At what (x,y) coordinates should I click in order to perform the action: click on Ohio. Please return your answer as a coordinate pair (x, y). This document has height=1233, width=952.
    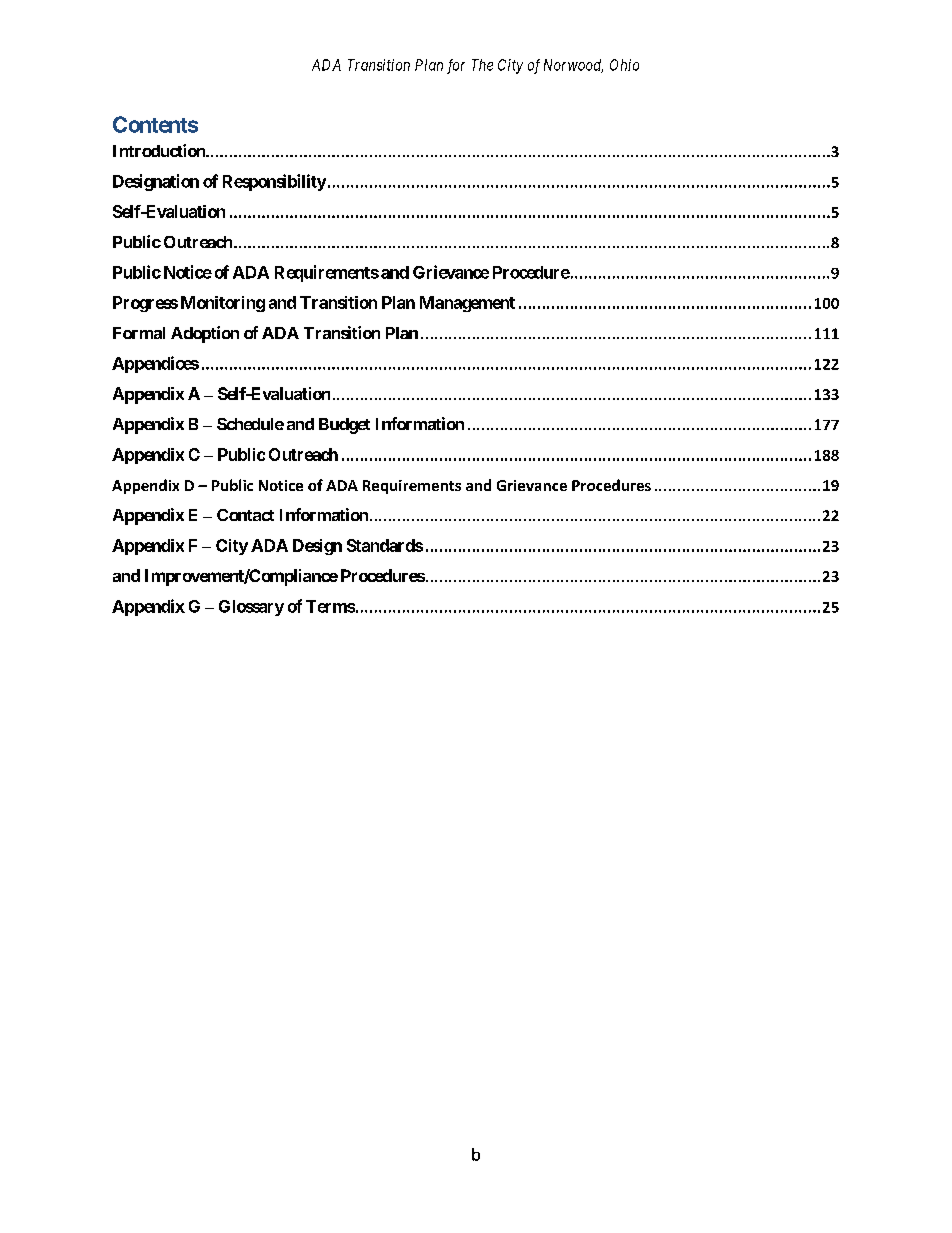
    Looking at the image, I should click on (624, 65).
